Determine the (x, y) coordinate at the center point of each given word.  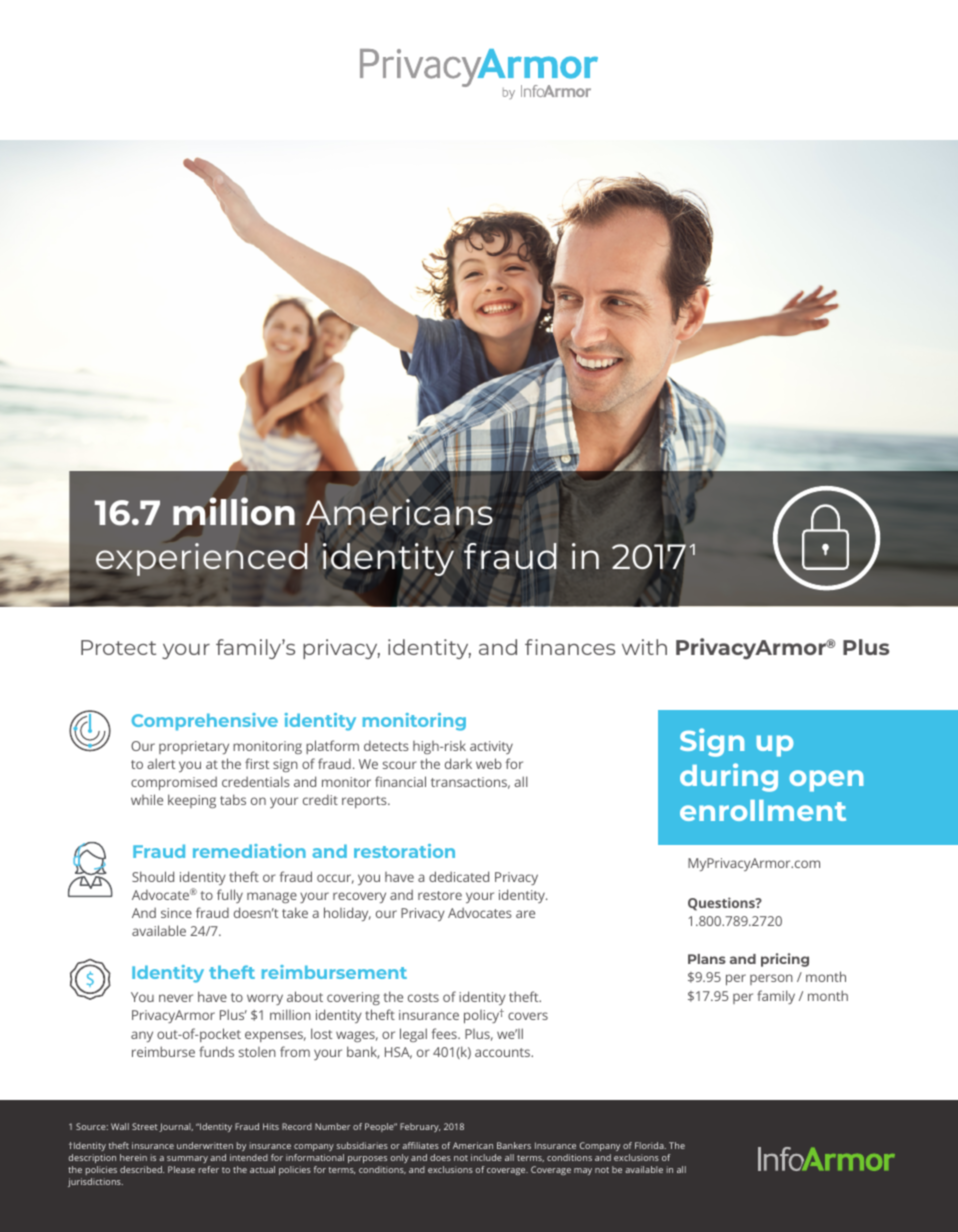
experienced (201, 559)
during (729, 777)
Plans (707, 959)
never (176, 998)
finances (570, 647)
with (644, 647)
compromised (174, 783)
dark (458, 763)
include (486, 1157)
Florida (650, 1145)
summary (187, 1159)
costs (423, 997)
